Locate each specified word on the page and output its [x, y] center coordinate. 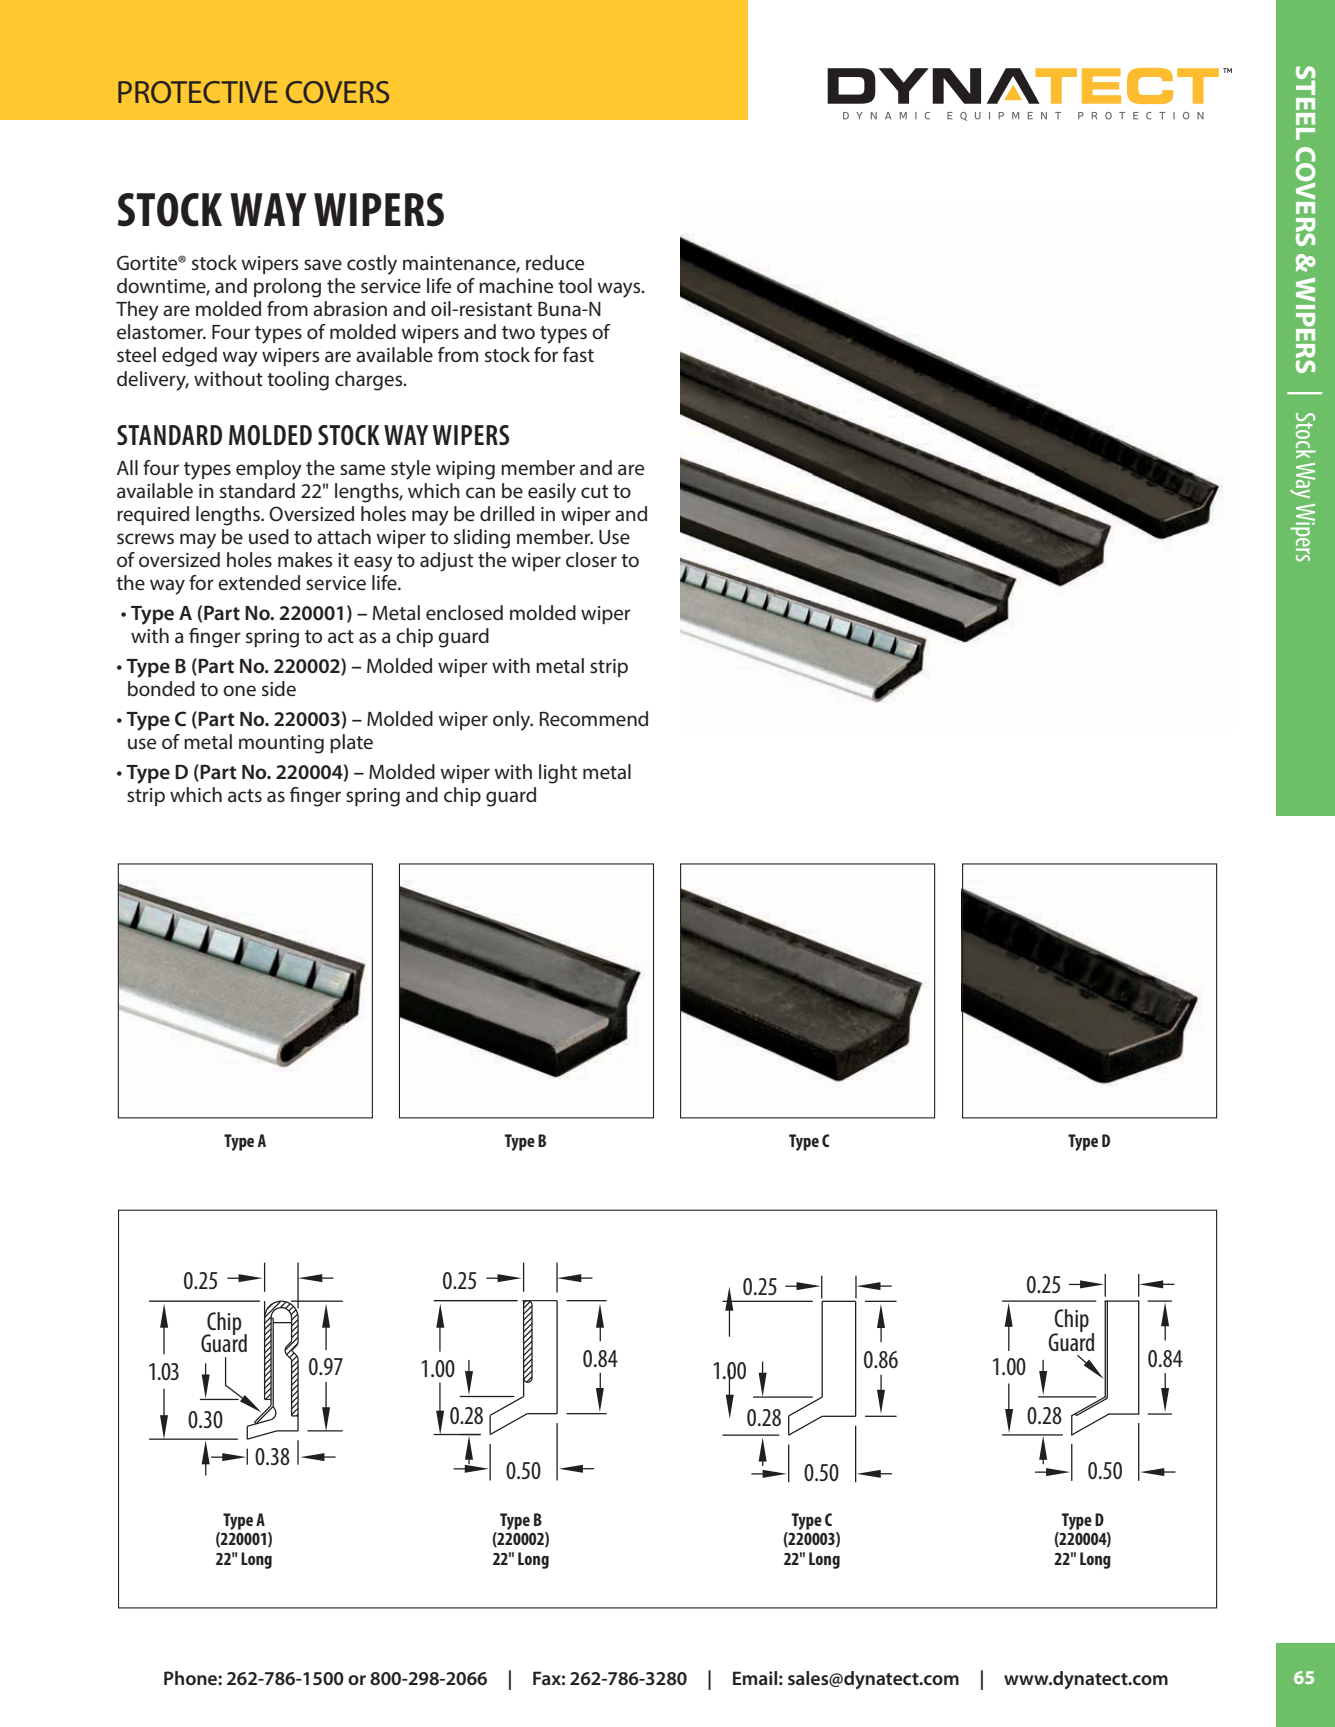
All [127, 467]
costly [372, 265]
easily [552, 493]
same [362, 470]
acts [245, 795]
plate [351, 743]
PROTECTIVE [198, 92]
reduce [555, 262]
